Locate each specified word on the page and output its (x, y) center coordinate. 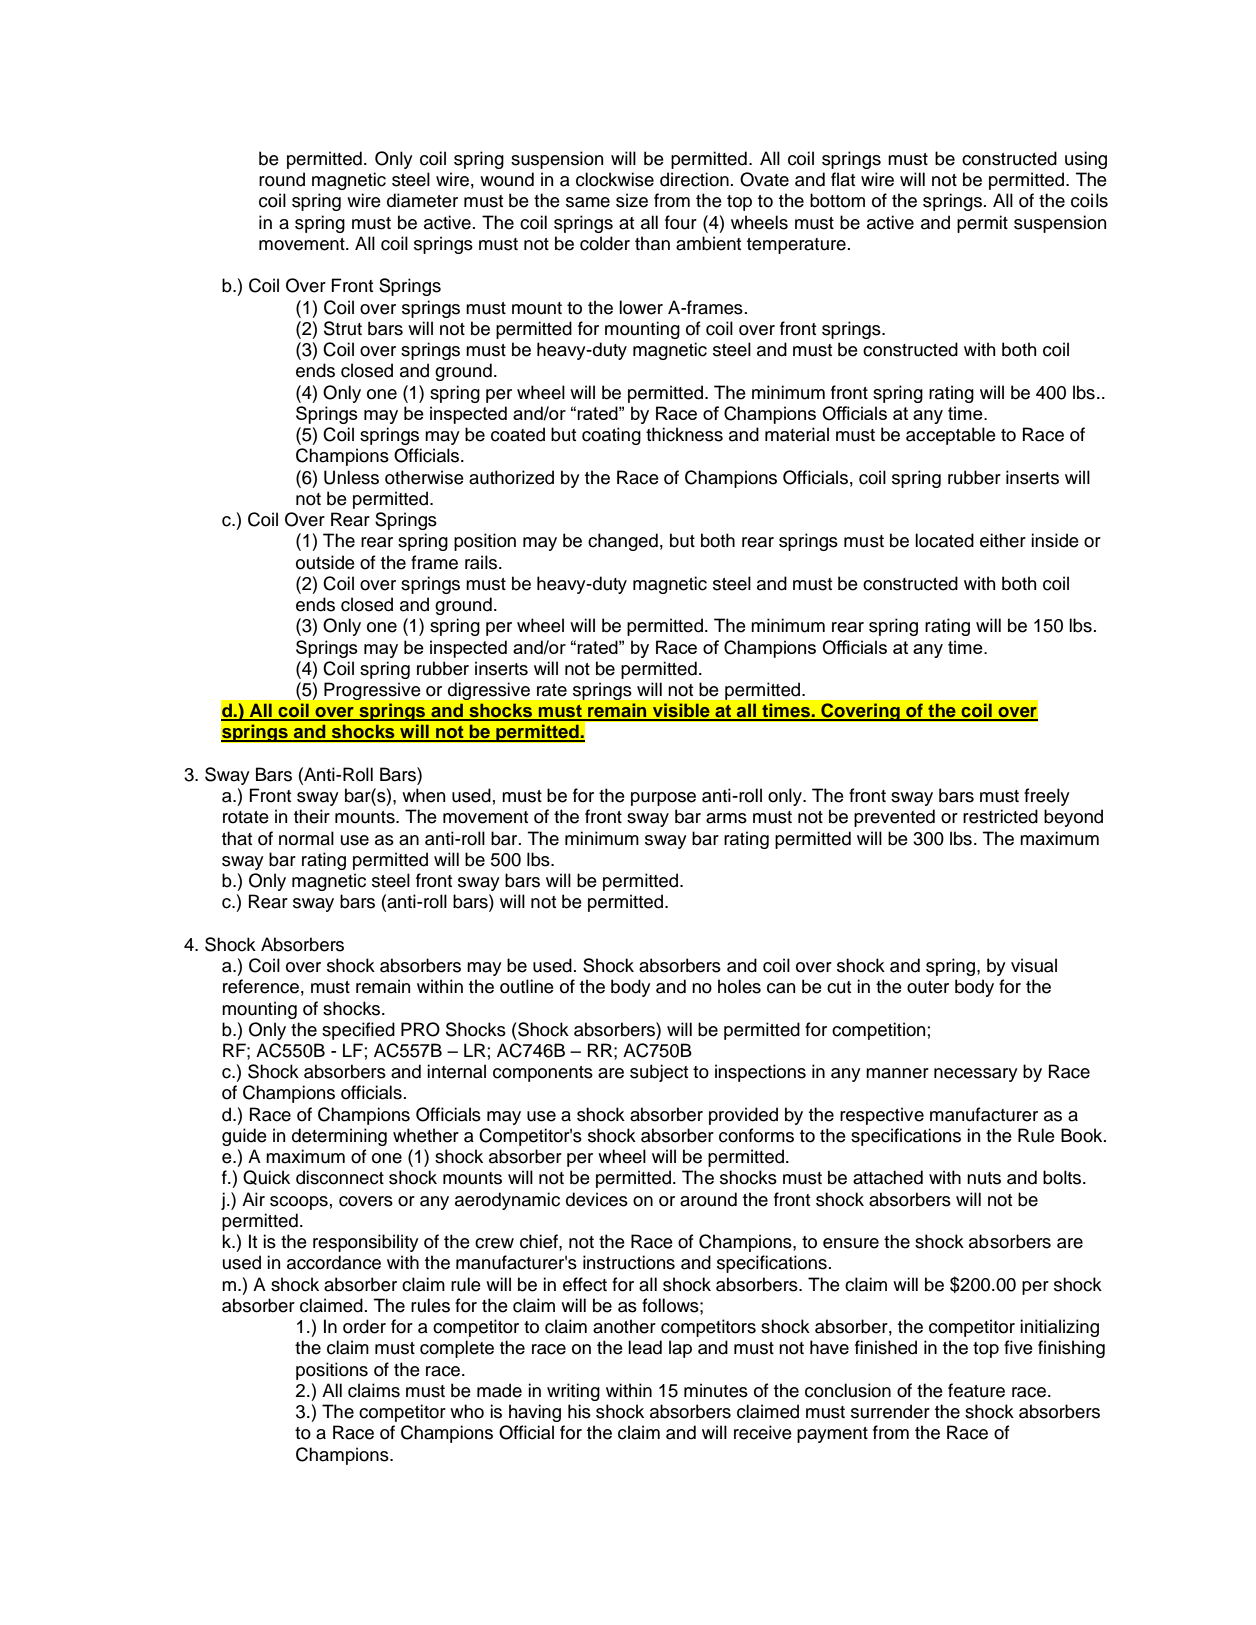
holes (739, 986)
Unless (351, 477)
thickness (684, 434)
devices (597, 1199)
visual (1034, 965)
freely (1047, 797)
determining (339, 1137)
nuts (984, 1178)
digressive (489, 691)
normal (306, 838)
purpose (663, 799)
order (364, 1326)
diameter (422, 200)
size (632, 200)
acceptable (951, 436)
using (1086, 160)
